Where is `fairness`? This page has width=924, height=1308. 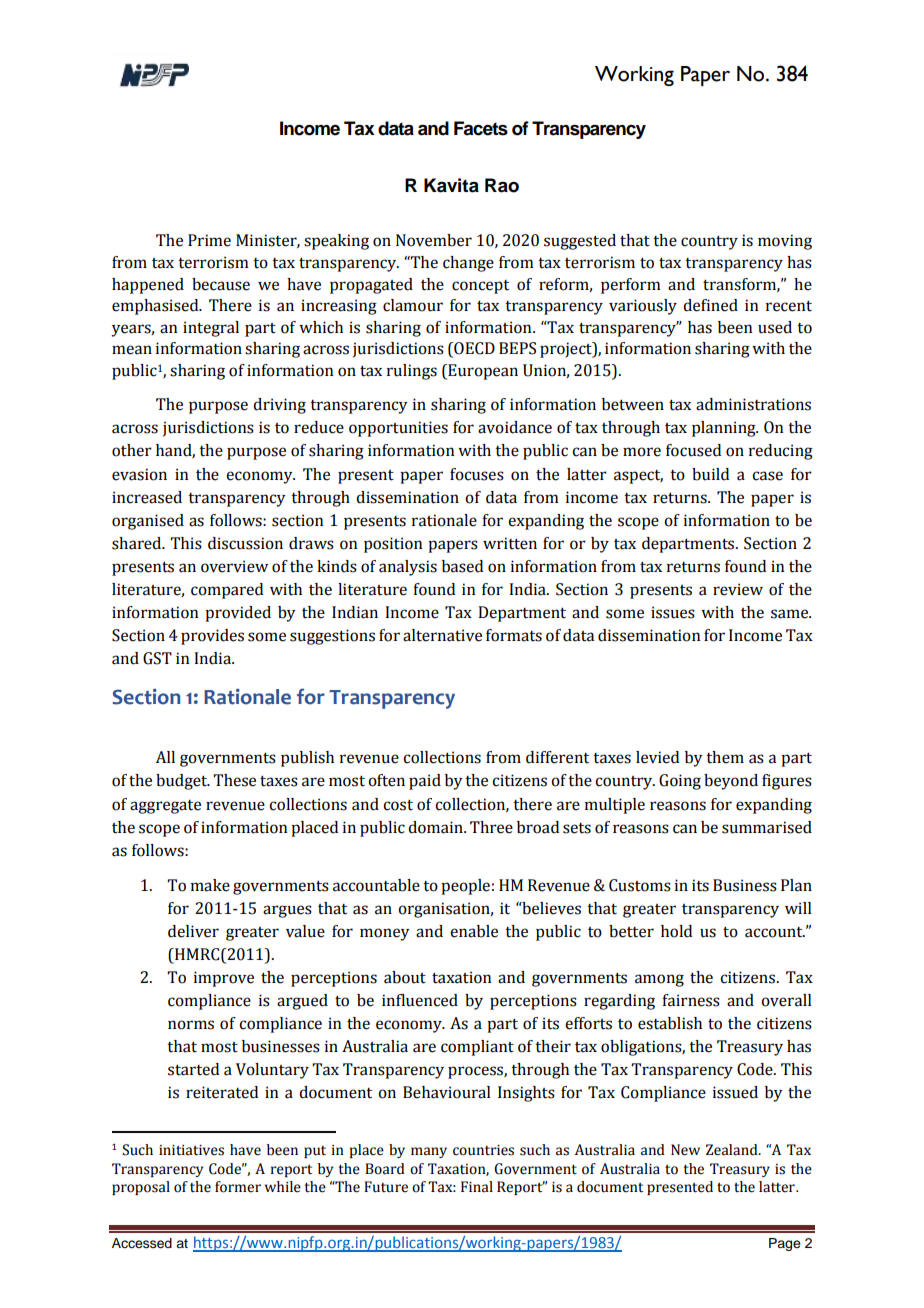 fairness is located at coordinates (691, 1000).
